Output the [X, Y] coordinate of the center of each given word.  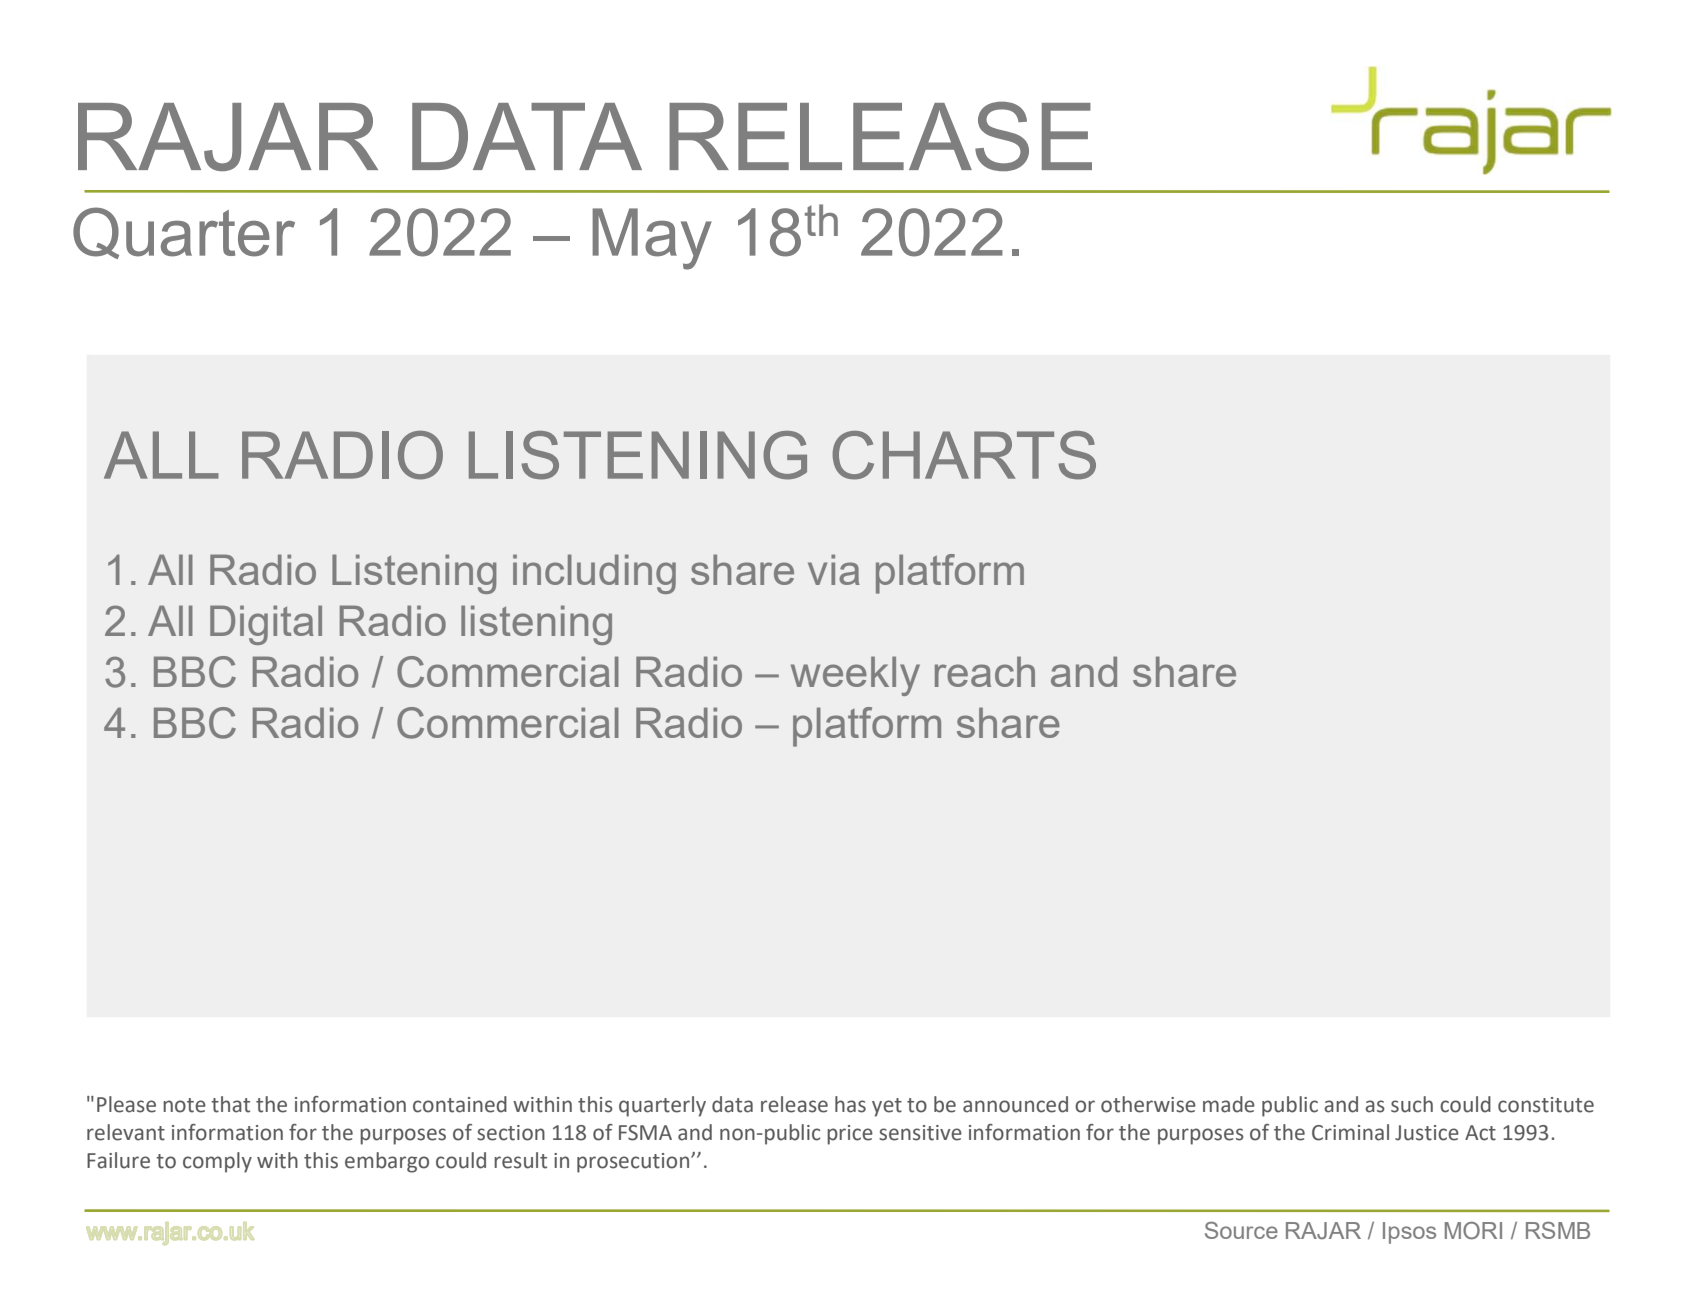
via [834, 569]
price [850, 1135]
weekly [855, 676]
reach [985, 671]
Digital [266, 625]
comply [217, 1162]
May [652, 239]
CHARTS [964, 455]
